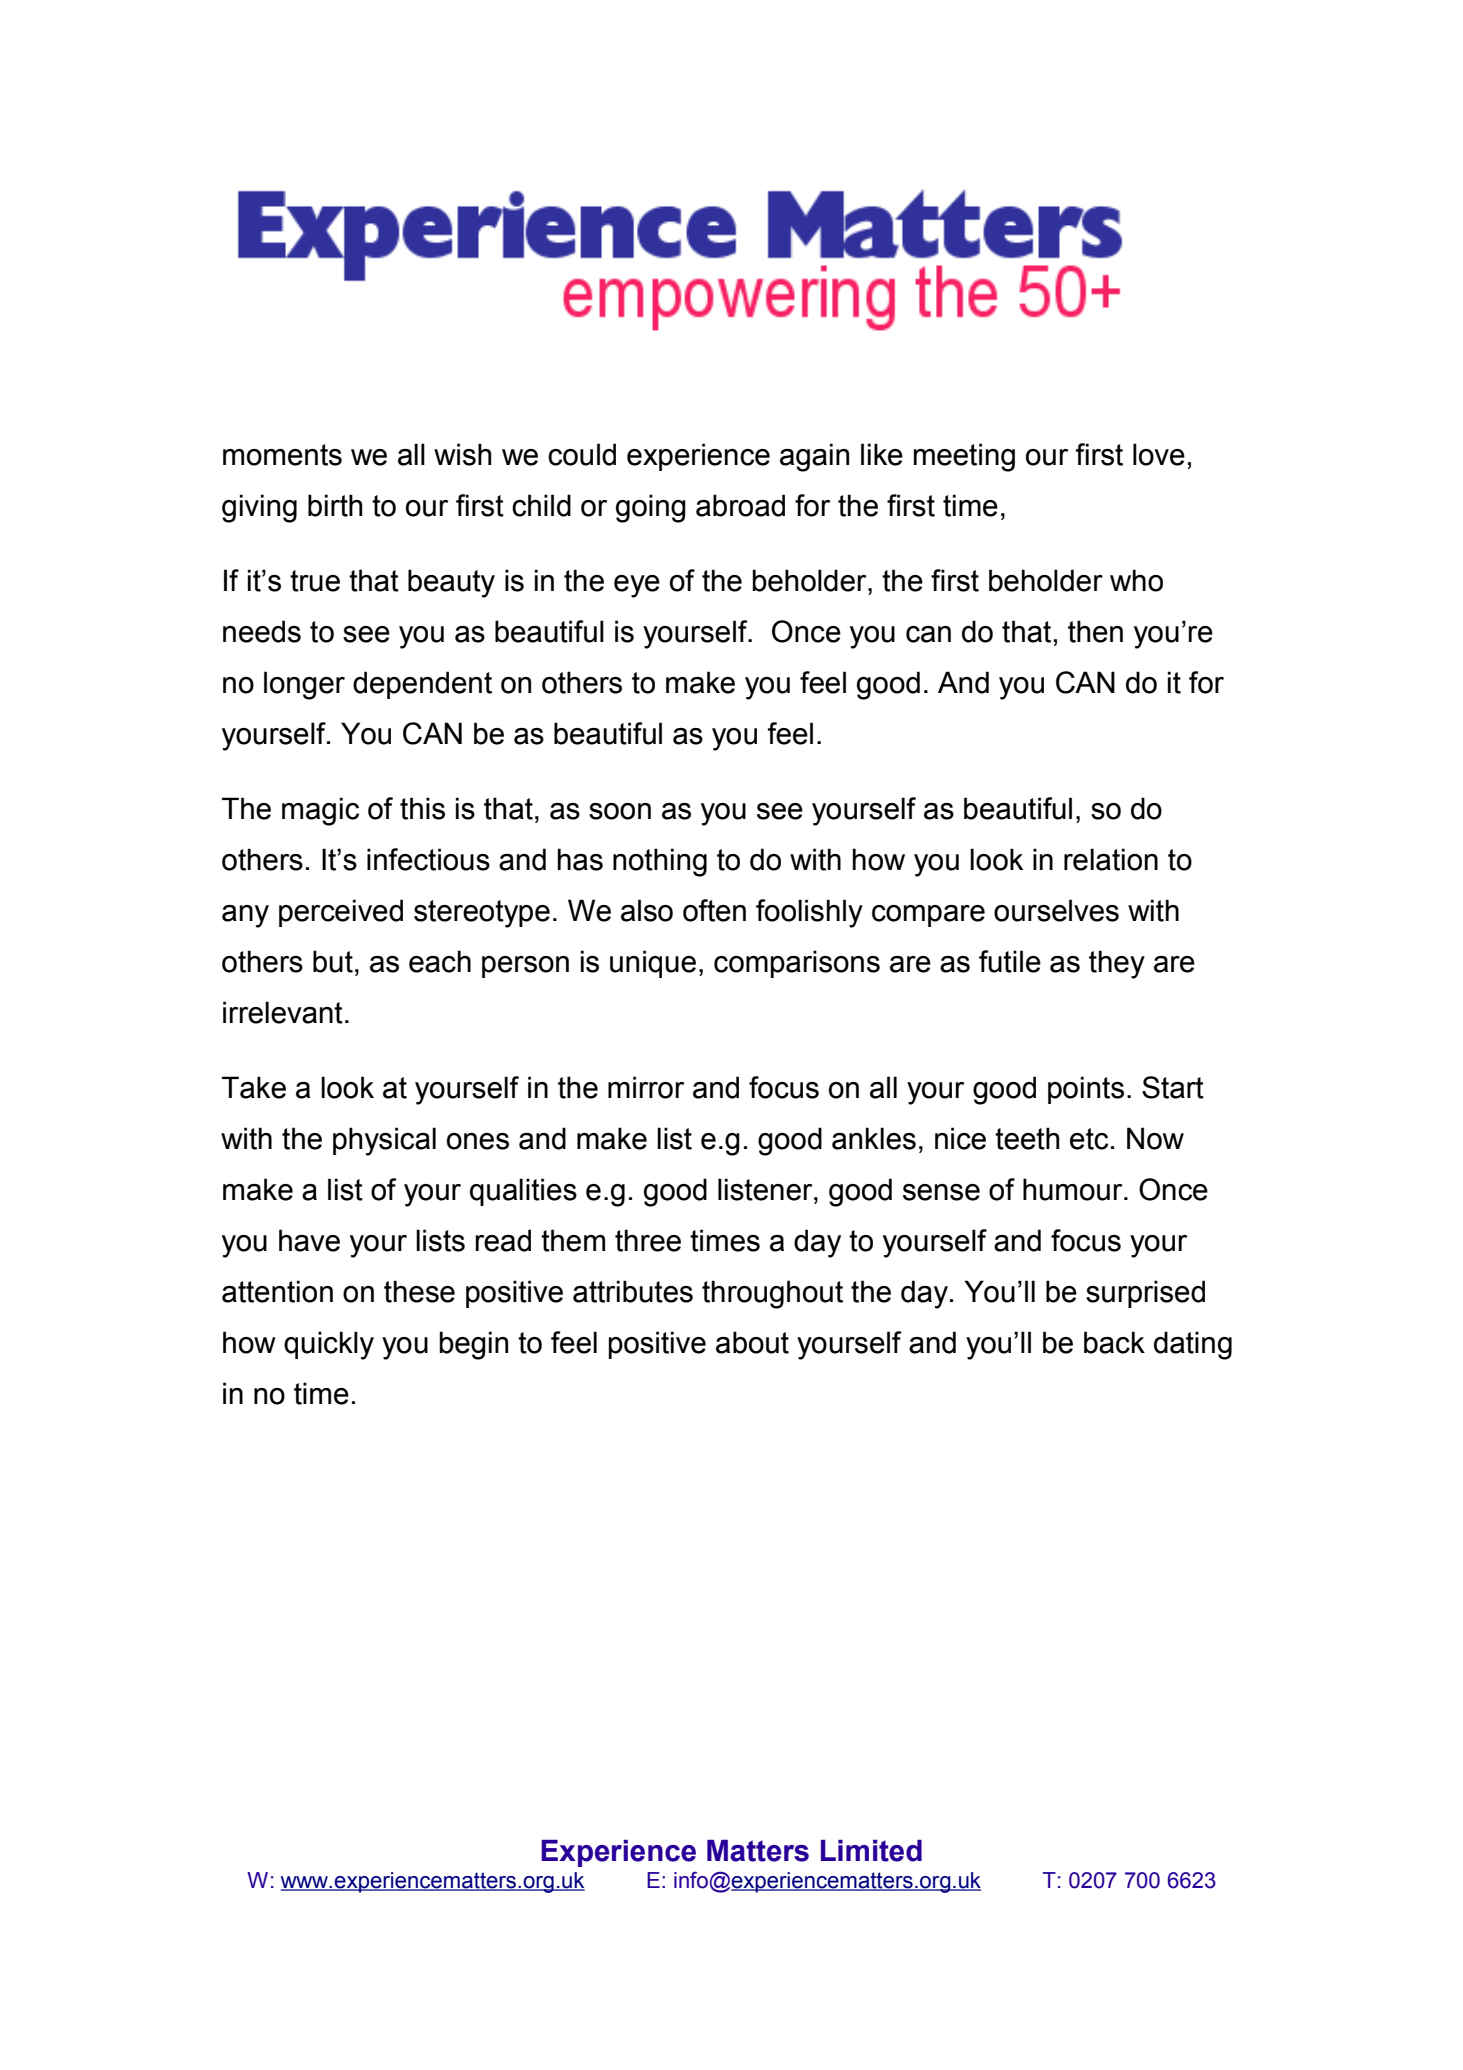 This image has width=1463, height=2070. Describe the element at coordinates (1159, 454) in the image. I see `love` at that location.
